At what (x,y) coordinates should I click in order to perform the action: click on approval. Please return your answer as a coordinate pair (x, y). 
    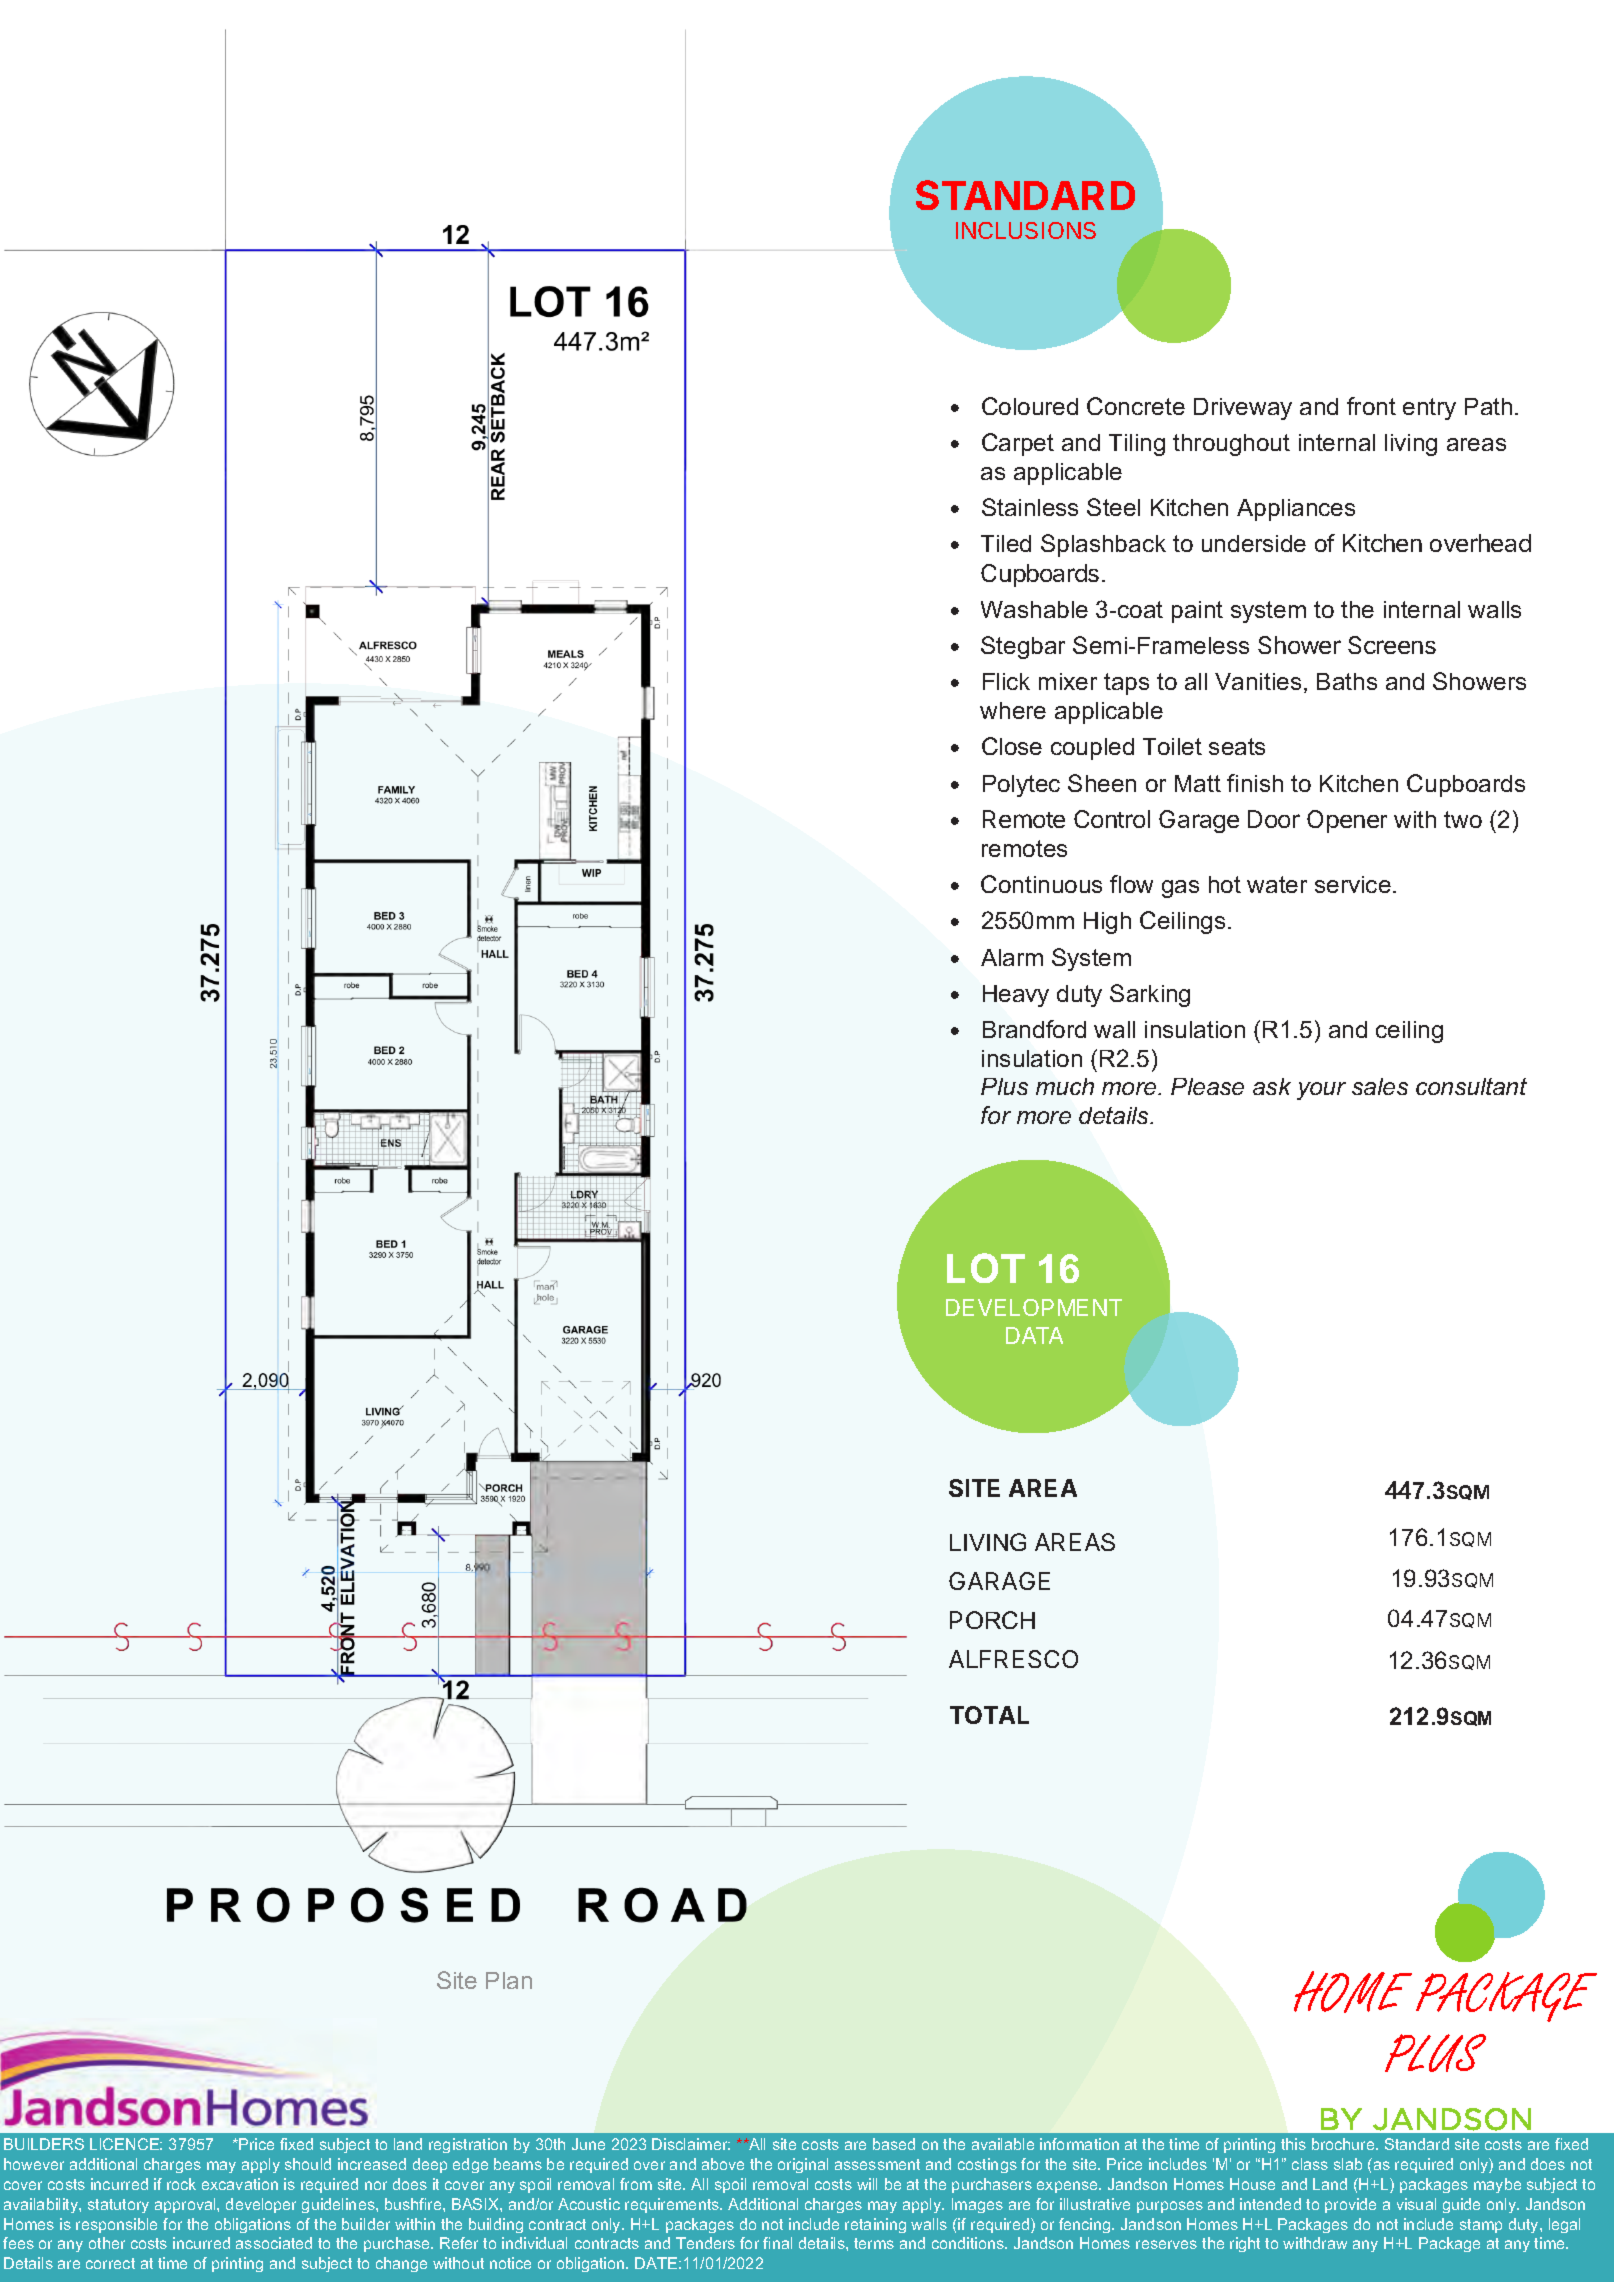
    Looking at the image, I should click on (186, 2205).
